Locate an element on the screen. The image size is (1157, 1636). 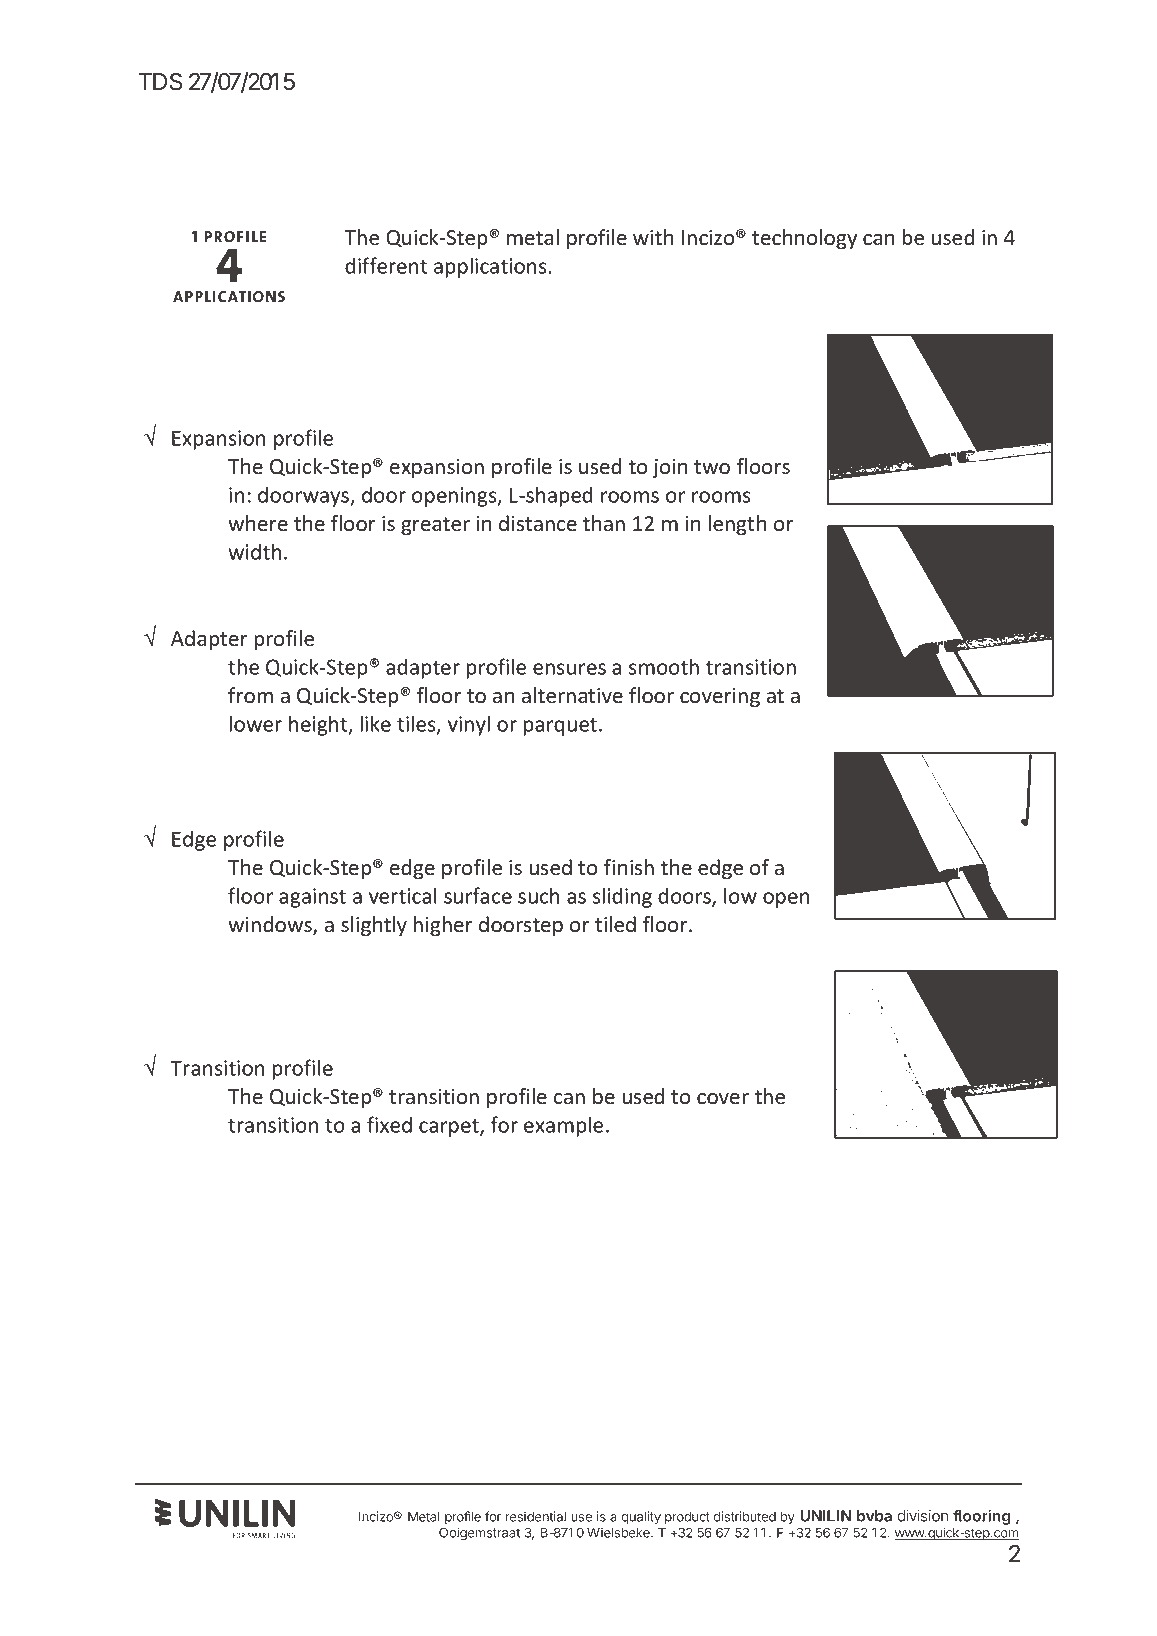
residential is located at coordinates (535, 1516).
